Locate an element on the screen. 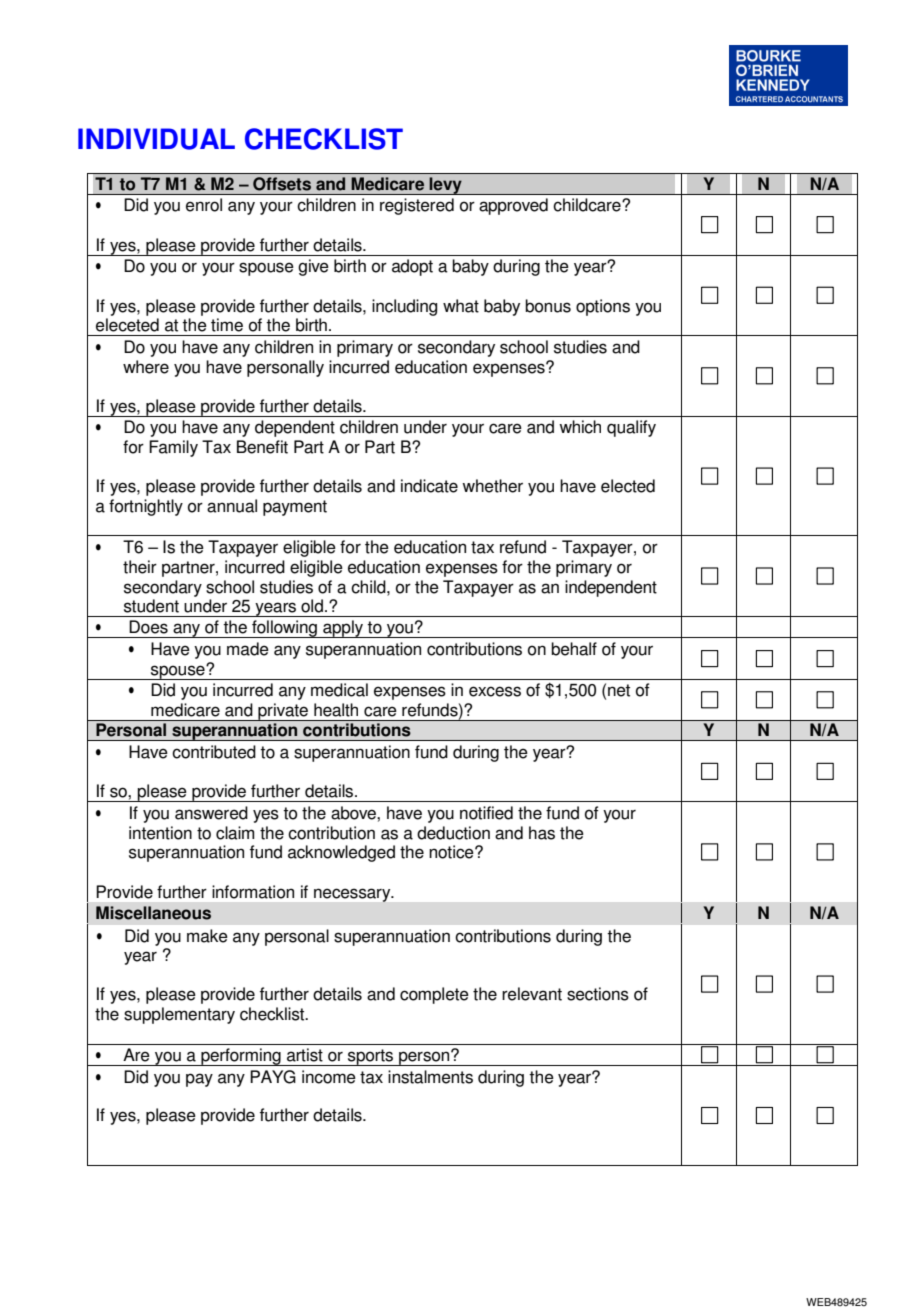 The image size is (924, 1308). apply is located at coordinates (343, 629).
